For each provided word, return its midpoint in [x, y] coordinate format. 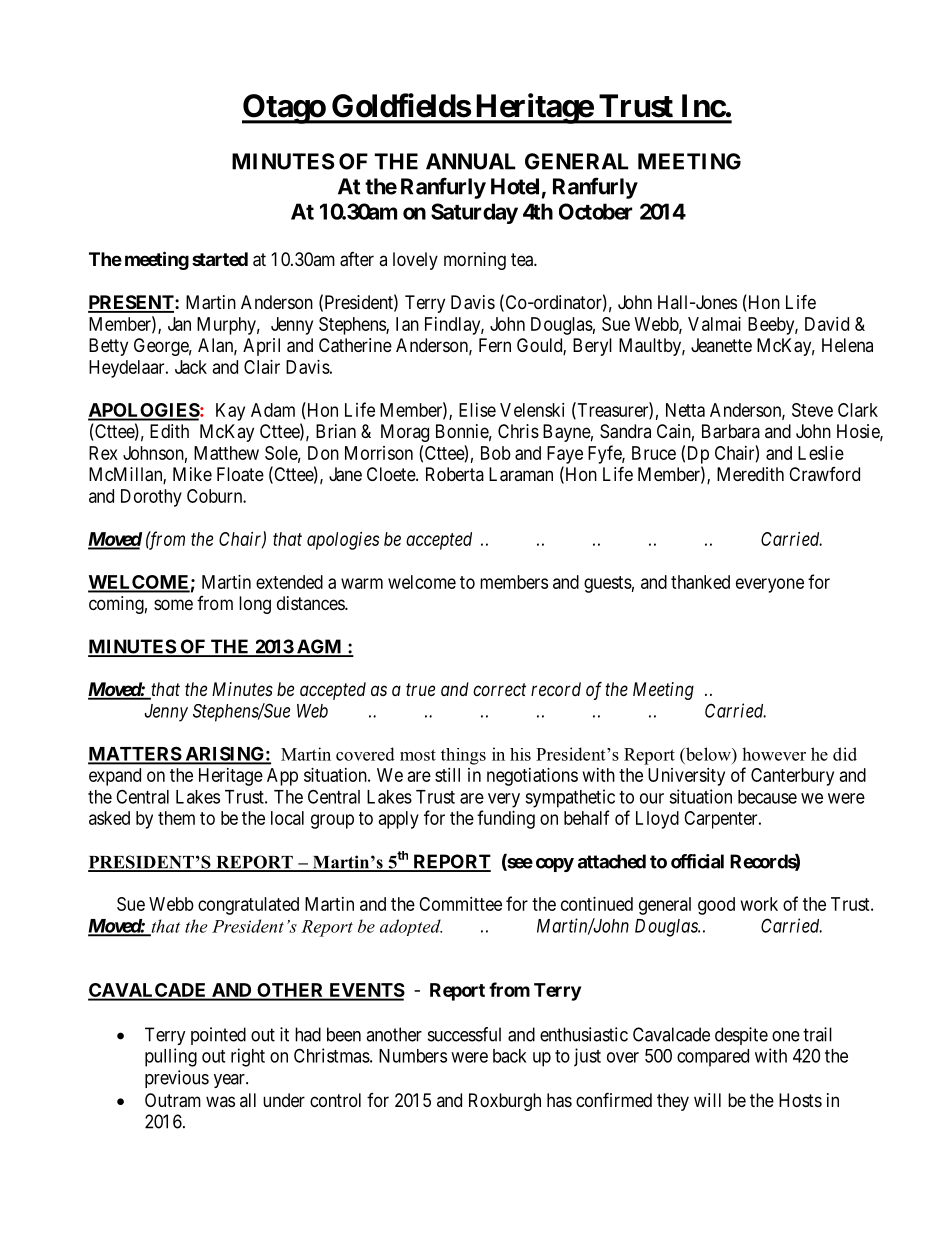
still [447, 775]
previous [177, 1079]
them [176, 818]
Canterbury [792, 777]
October [595, 211]
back [510, 1056]
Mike [192, 474]
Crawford [824, 474]
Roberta [455, 474]
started [220, 259]
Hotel [515, 186]
